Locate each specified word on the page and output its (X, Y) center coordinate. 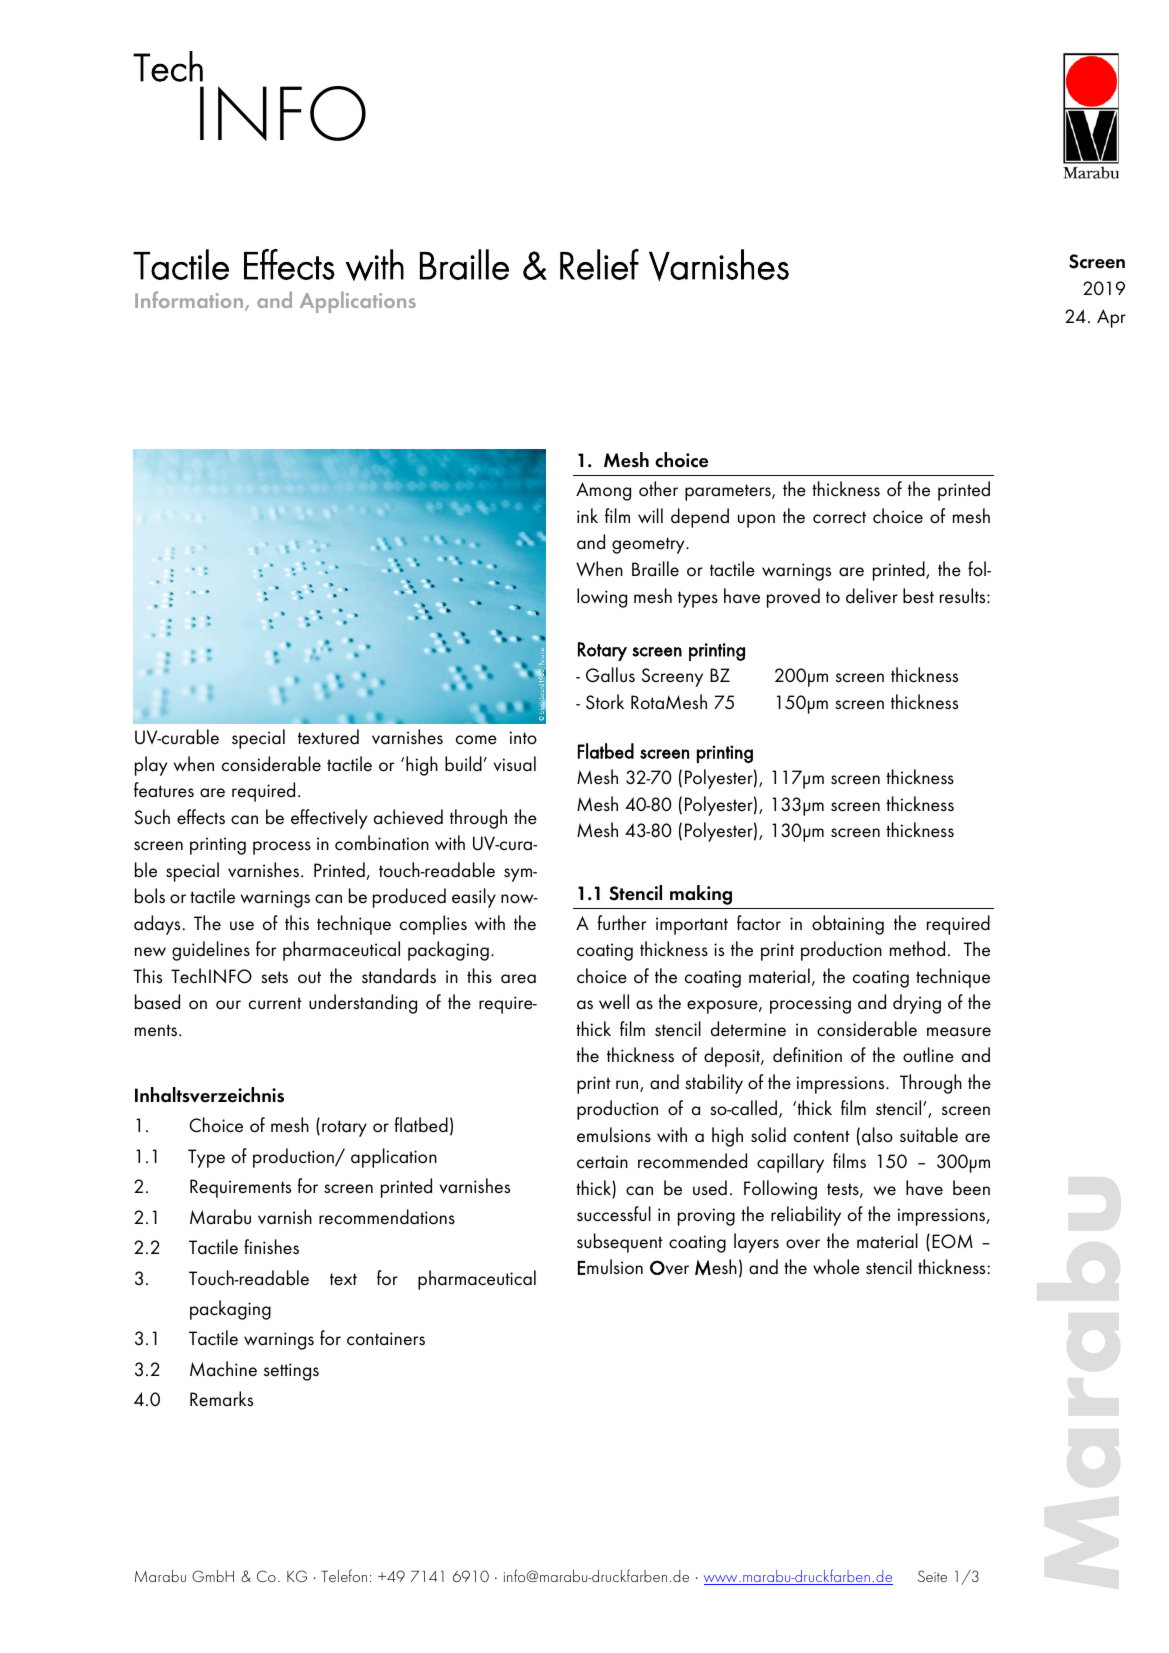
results (964, 596)
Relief (599, 264)
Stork (605, 702)
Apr (1111, 318)
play (151, 766)
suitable (929, 1135)
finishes (271, 1247)
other (658, 489)
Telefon (344, 1575)
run (628, 1086)
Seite (932, 1576)
